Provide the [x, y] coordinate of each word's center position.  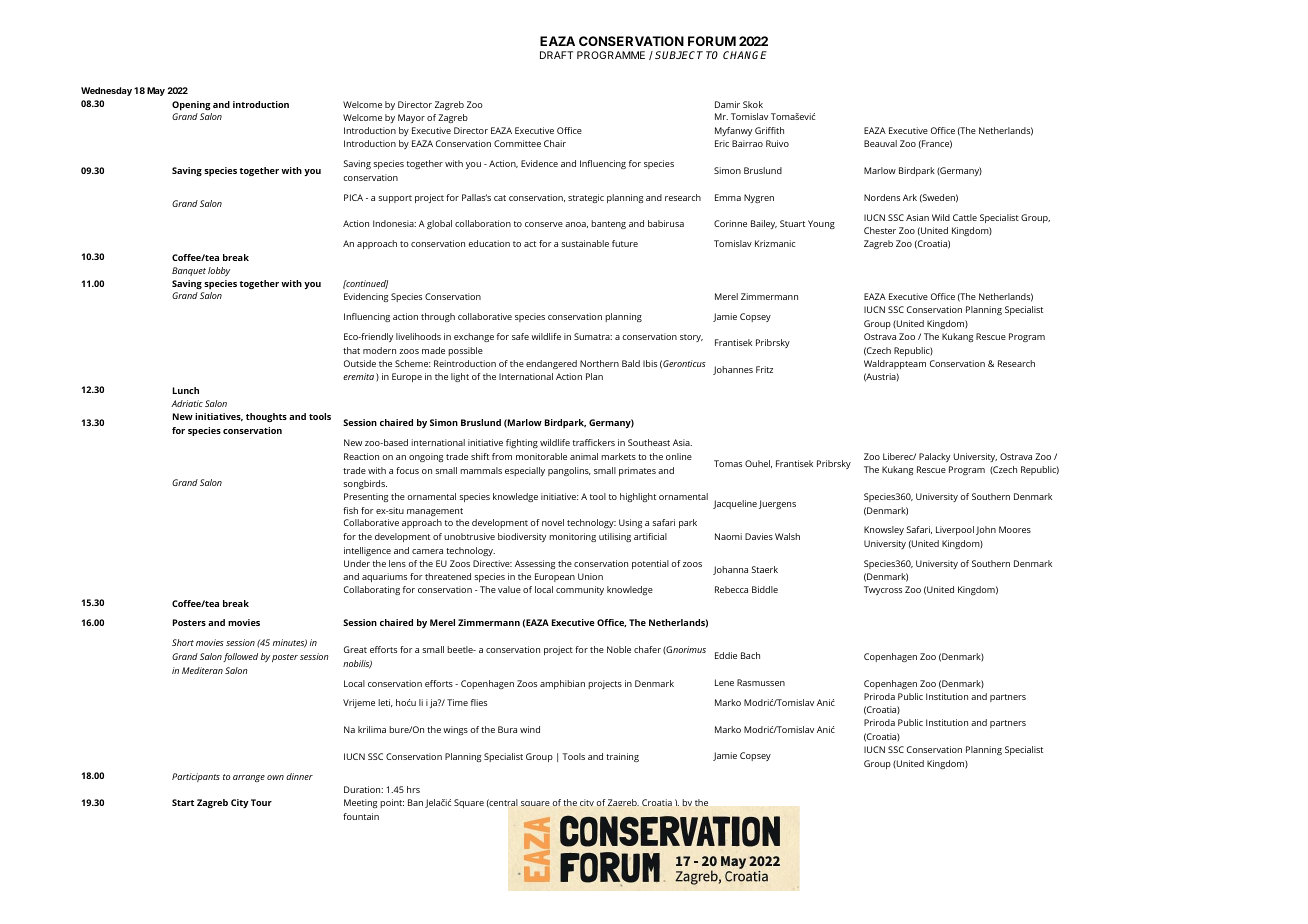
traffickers [594, 442]
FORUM [712, 41]
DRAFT [556, 55]
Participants [196, 777]
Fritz [764, 369]
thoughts [266, 417]
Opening [191, 105]
